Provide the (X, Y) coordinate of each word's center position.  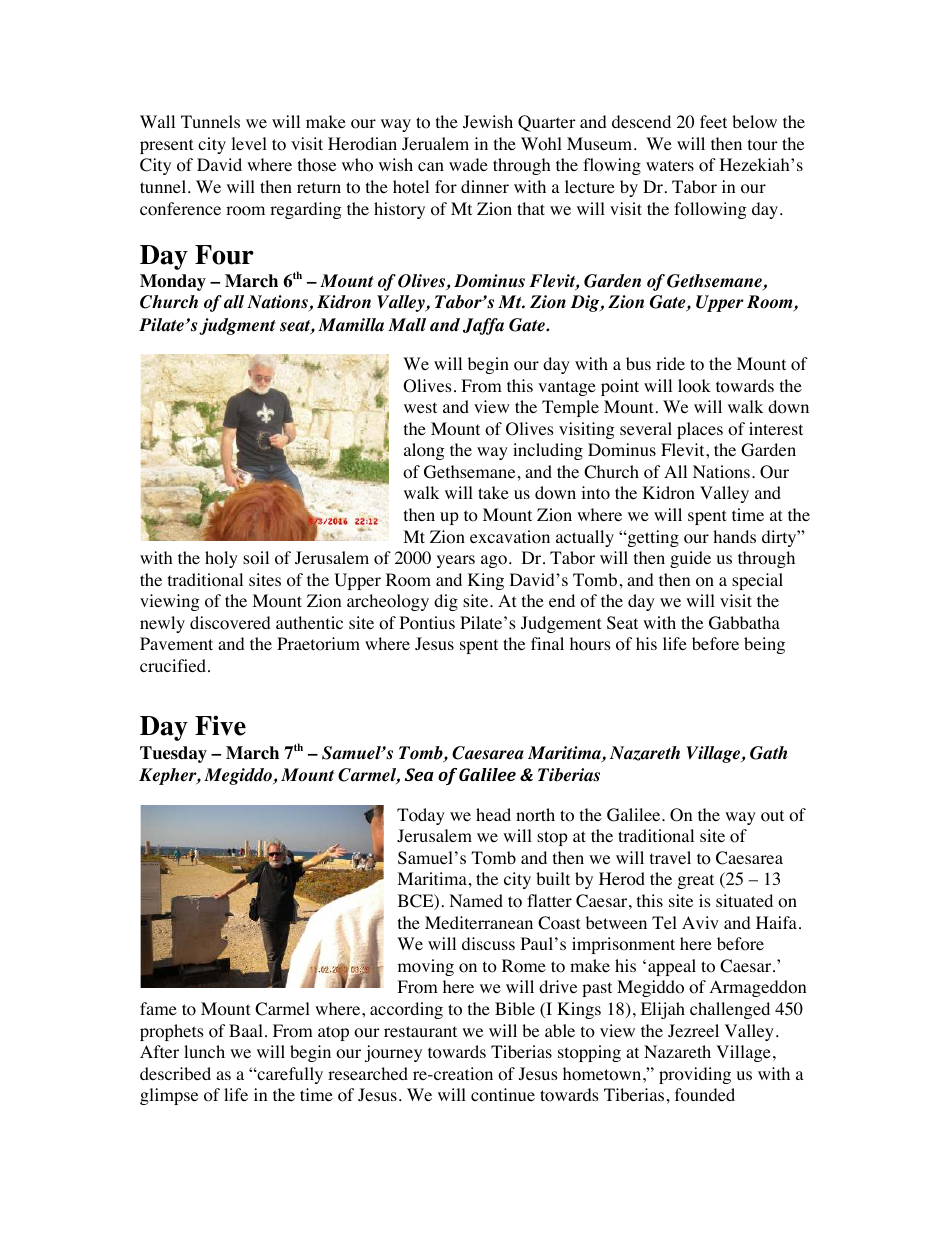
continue (503, 1095)
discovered (230, 623)
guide (690, 559)
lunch (204, 1051)
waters (670, 165)
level (249, 143)
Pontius (427, 623)
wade (468, 164)
